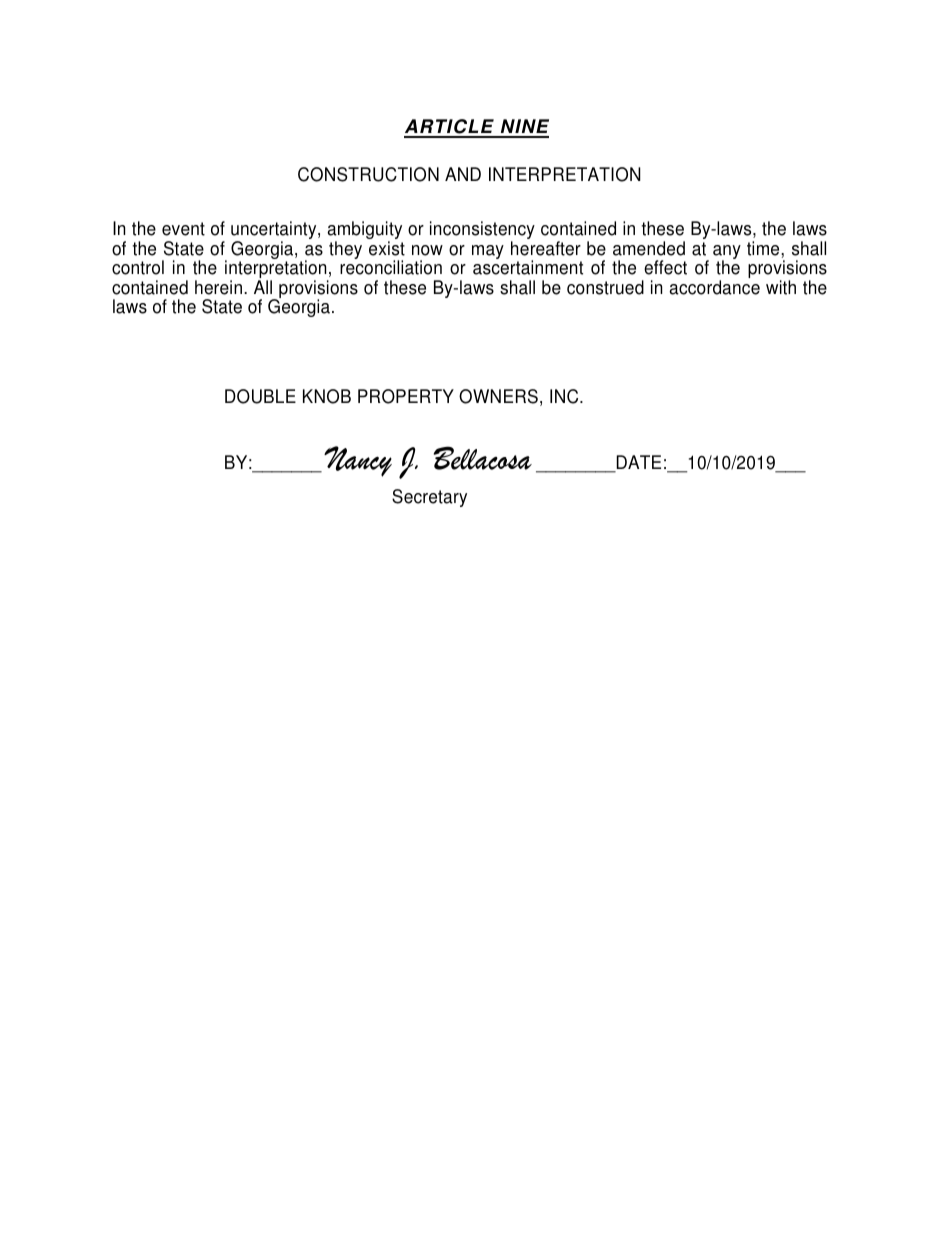  I want to click on CONSTRUCTION, so click(368, 174).
